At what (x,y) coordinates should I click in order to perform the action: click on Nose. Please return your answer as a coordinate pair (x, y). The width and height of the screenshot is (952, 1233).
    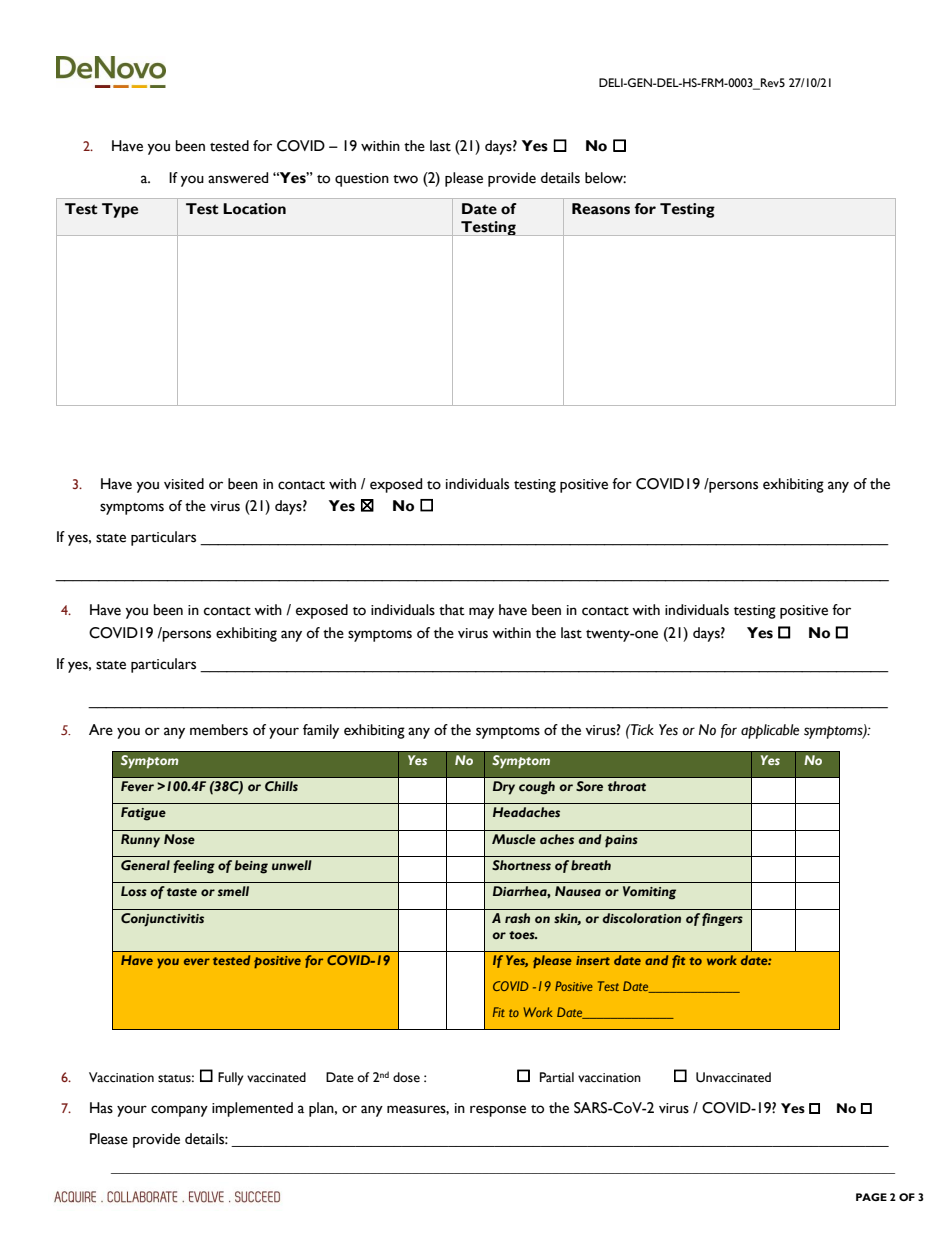
    Looking at the image, I should click on (179, 839).
